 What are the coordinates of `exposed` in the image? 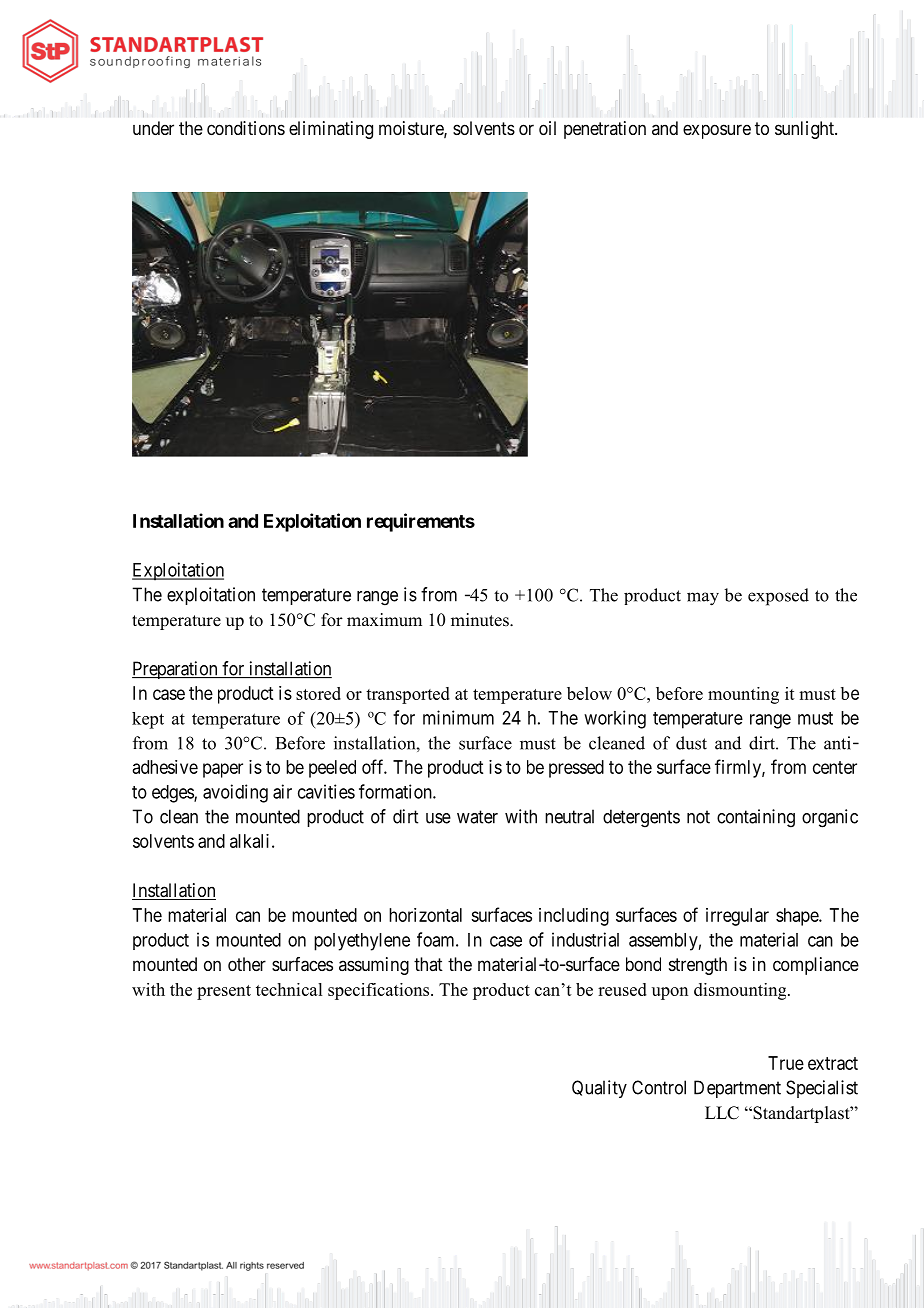 It's located at (778, 597).
